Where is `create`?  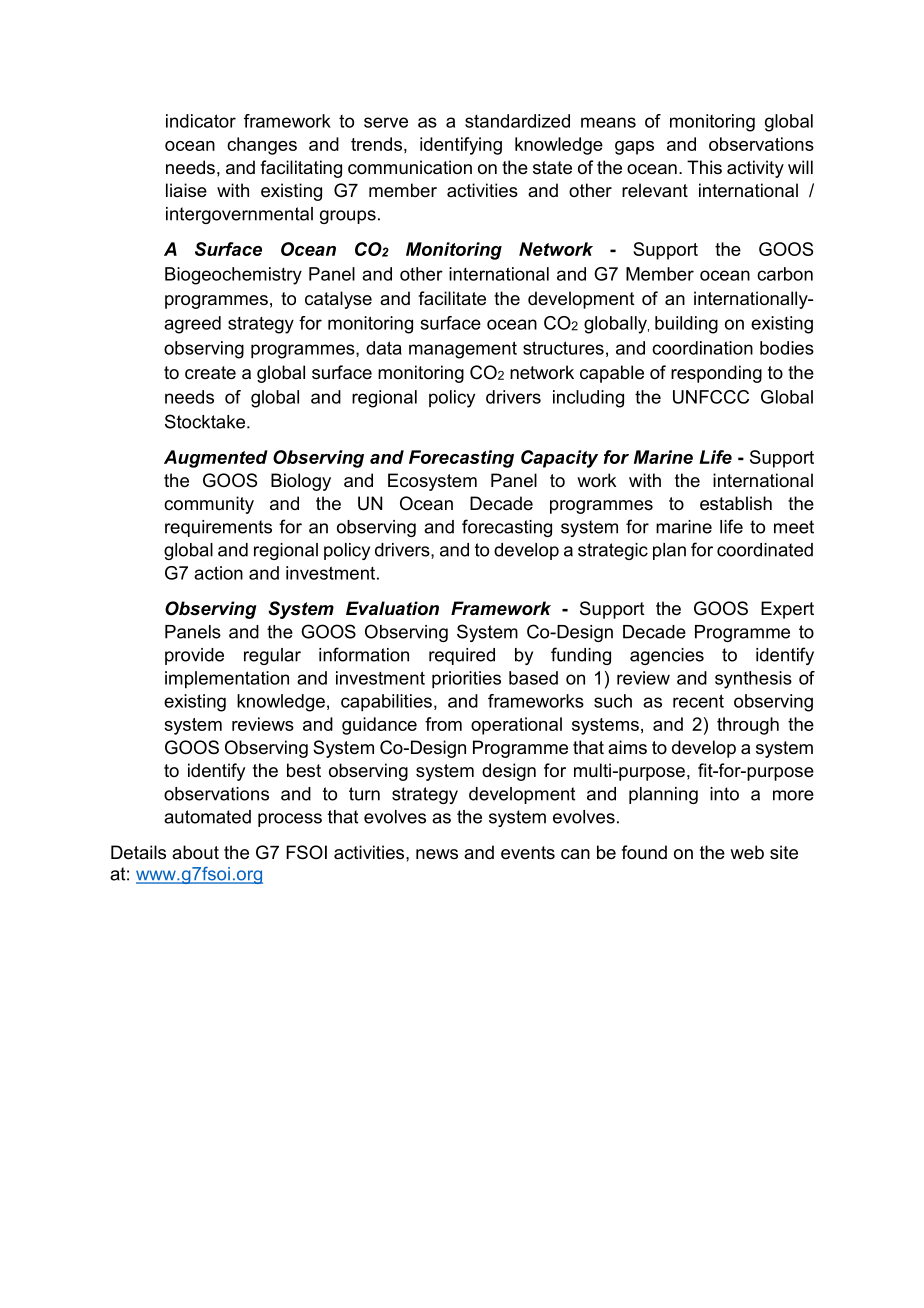
create is located at coordinates (210, 373).
